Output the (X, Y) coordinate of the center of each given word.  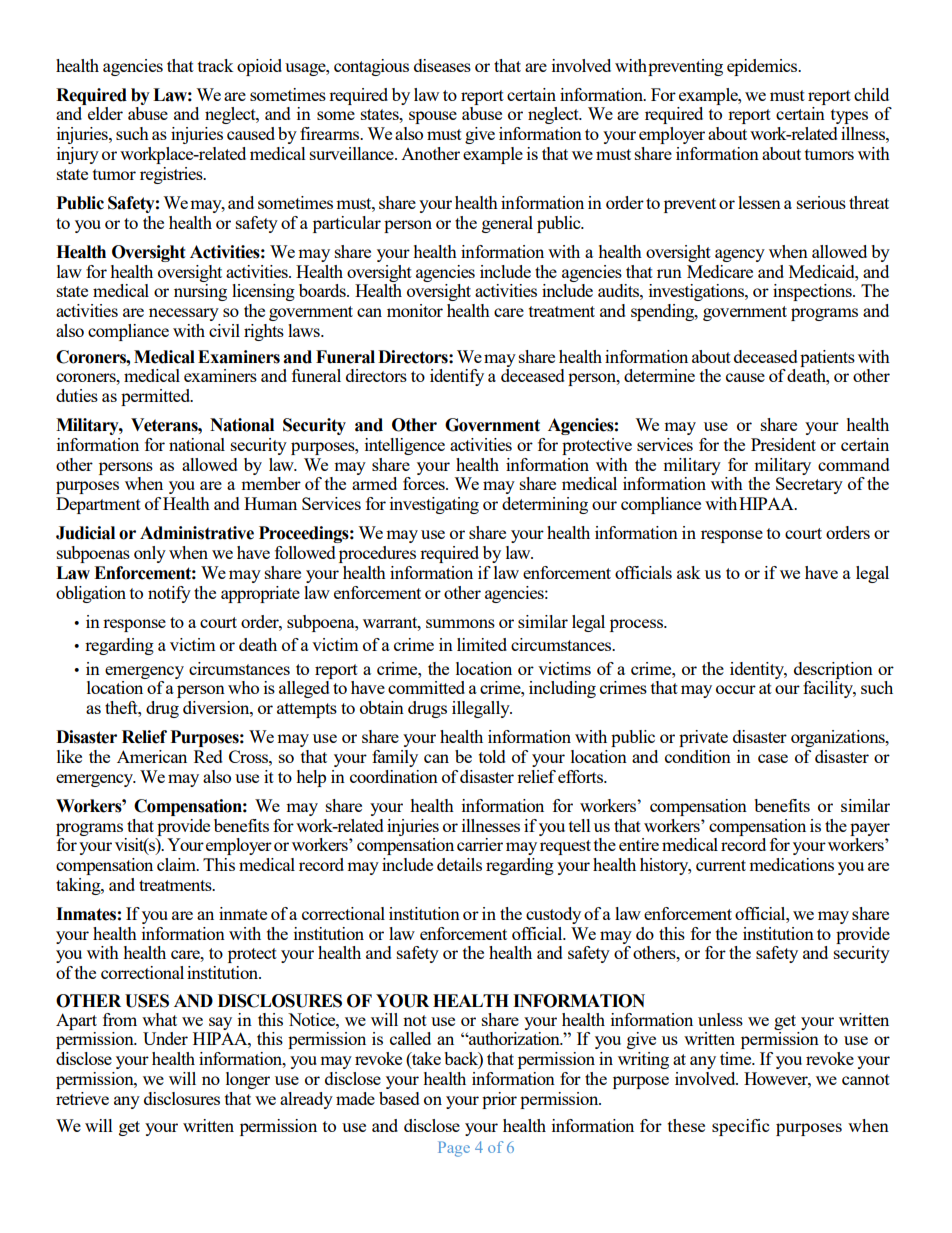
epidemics (763, 67)
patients (827, 358)
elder (105, 113)
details (459, 864)
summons (460, 623)
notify (169, 594)
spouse (433, 117)
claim (177, 864)
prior (499, 1100)
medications (791, 864)
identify (457, 377)
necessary (184, 314)
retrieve (82, 1098)
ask (688, 572)
